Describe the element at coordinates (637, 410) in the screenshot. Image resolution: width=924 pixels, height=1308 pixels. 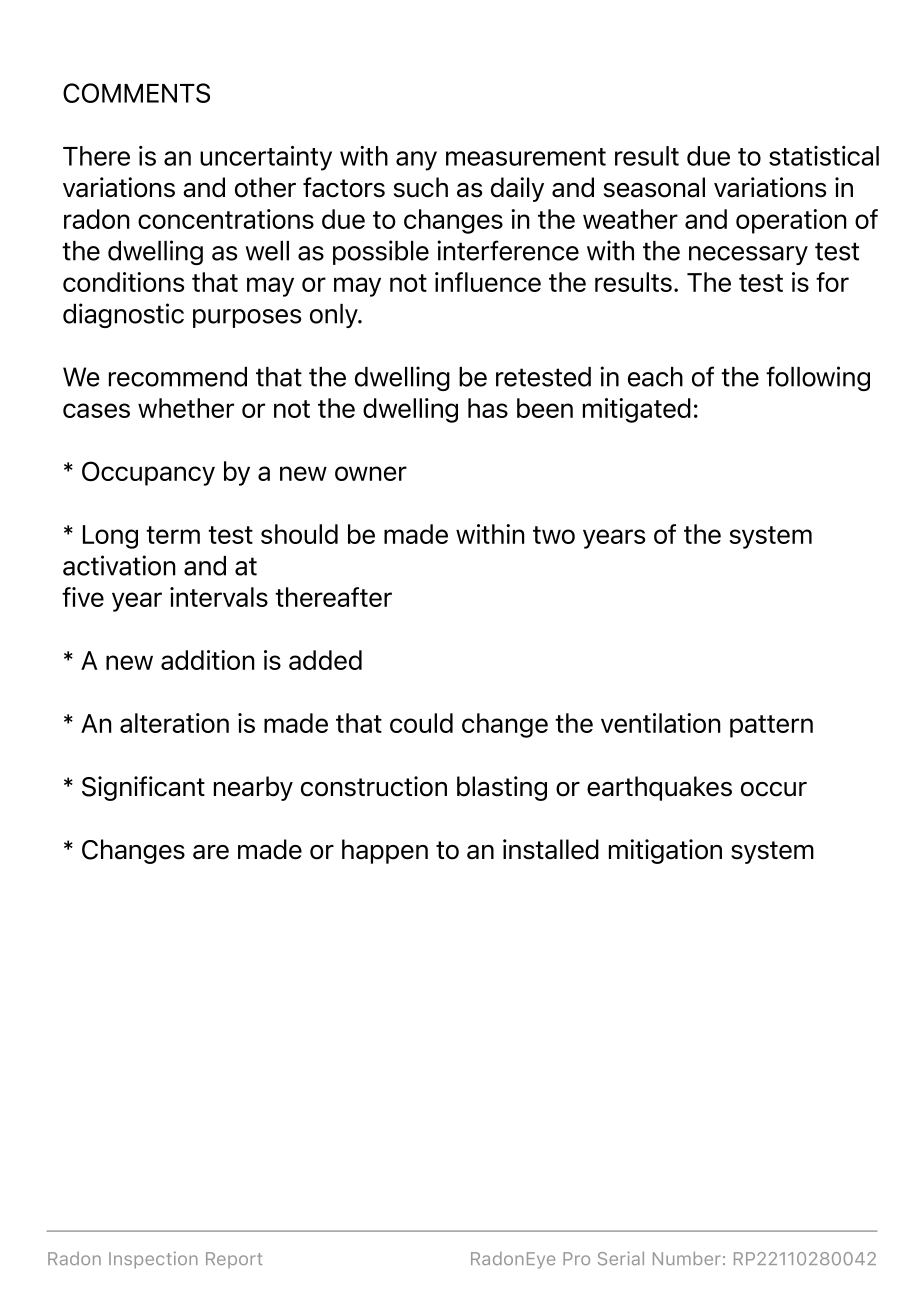
I see `mitigated` at that location.
